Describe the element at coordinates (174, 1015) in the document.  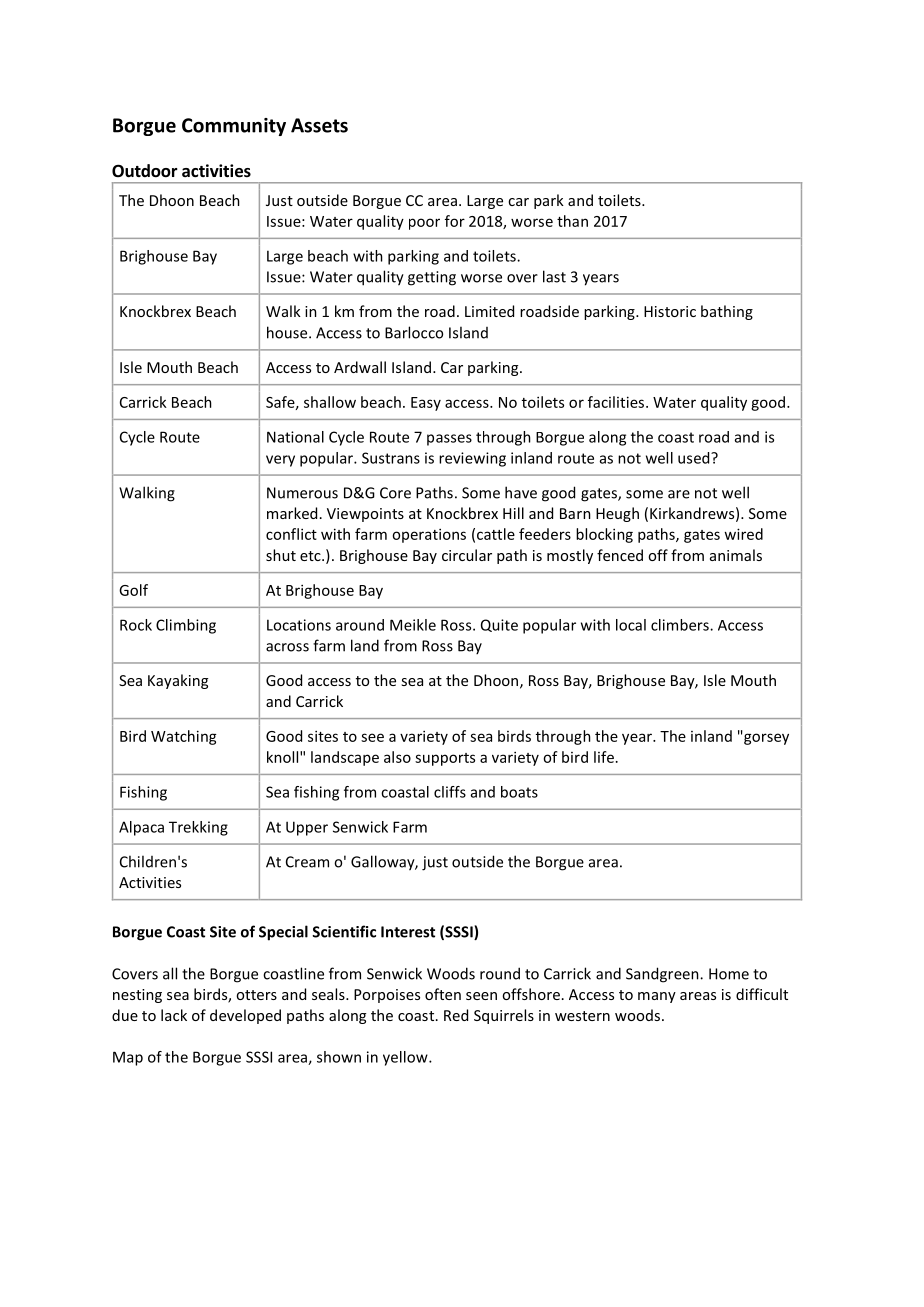
I see `lack` at that location.
